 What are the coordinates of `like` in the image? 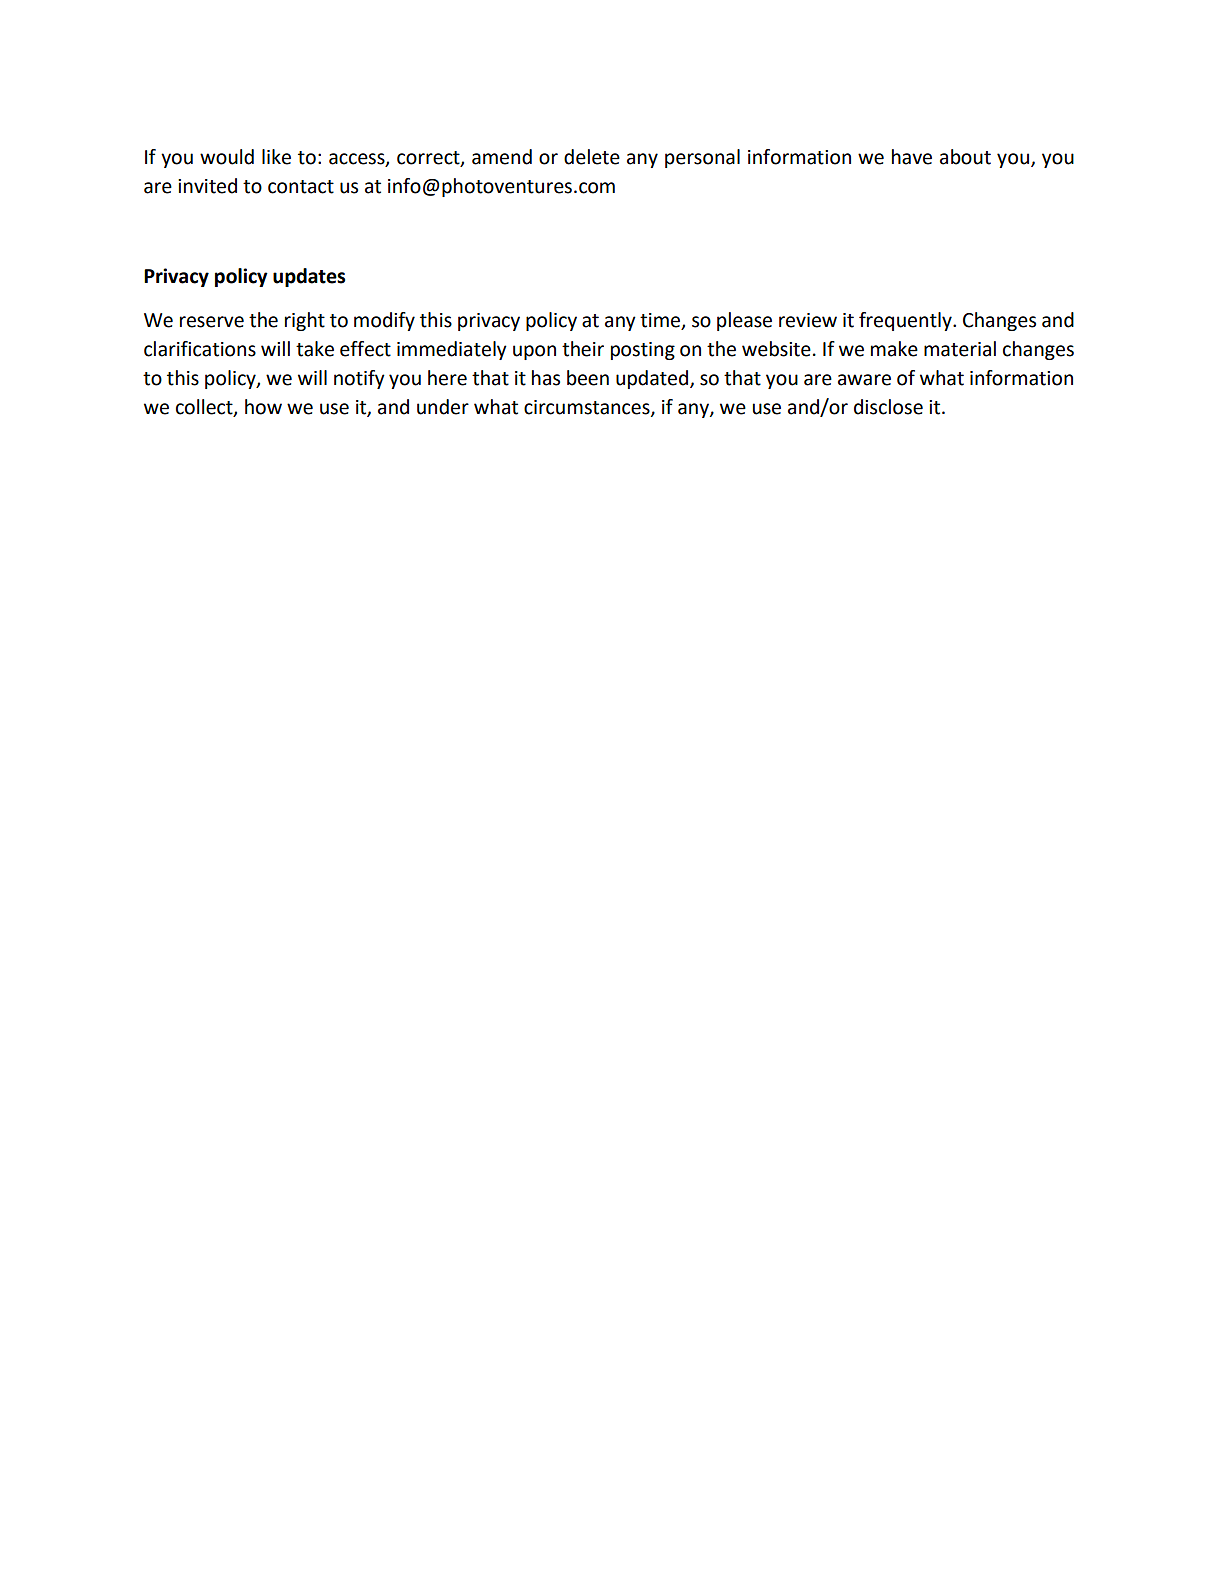 It's located at (276, 157).
